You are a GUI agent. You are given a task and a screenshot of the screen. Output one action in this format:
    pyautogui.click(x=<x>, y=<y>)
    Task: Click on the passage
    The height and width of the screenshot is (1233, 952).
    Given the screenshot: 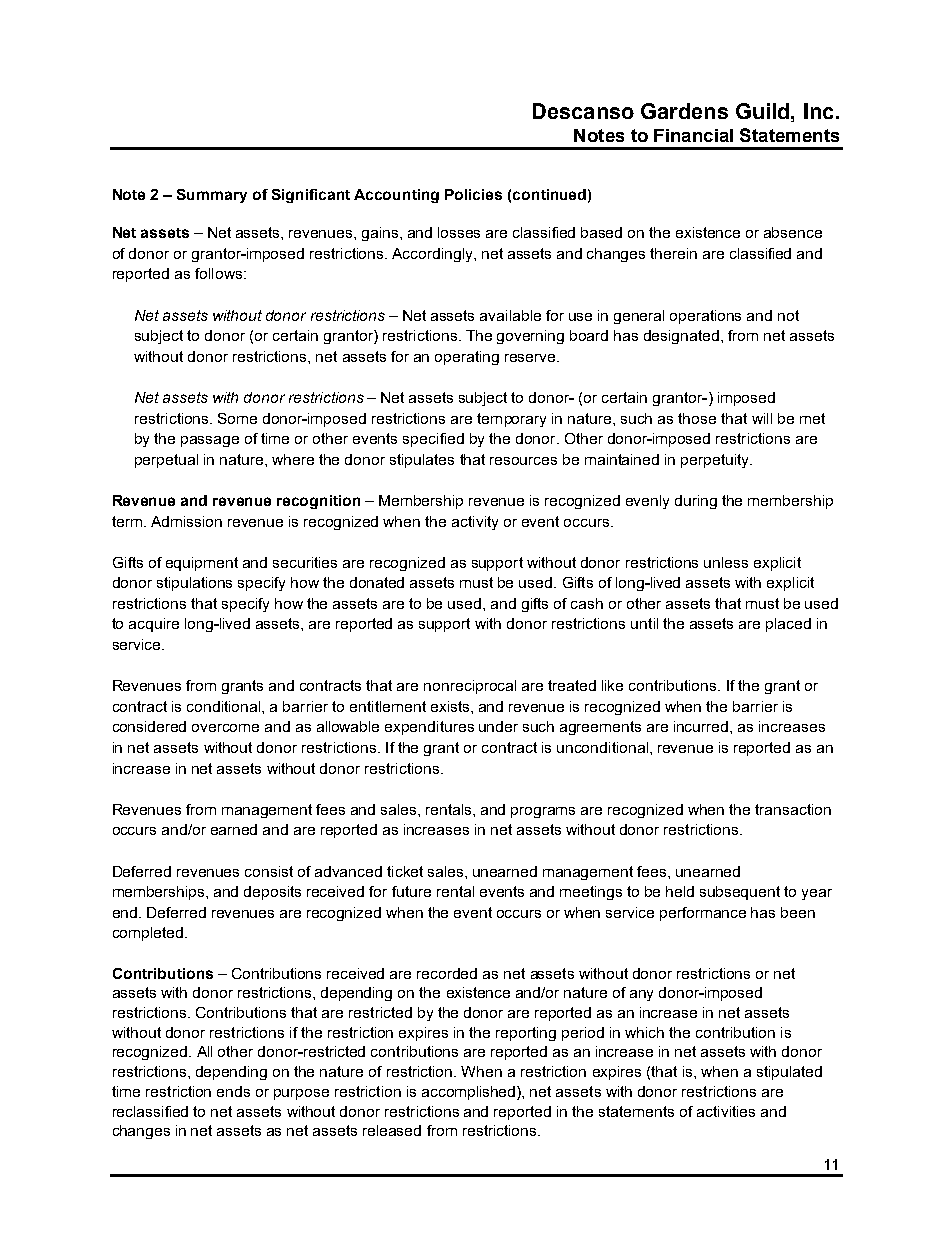 What is the action you would take?
    pyautogui.click(x=210, y=441)
